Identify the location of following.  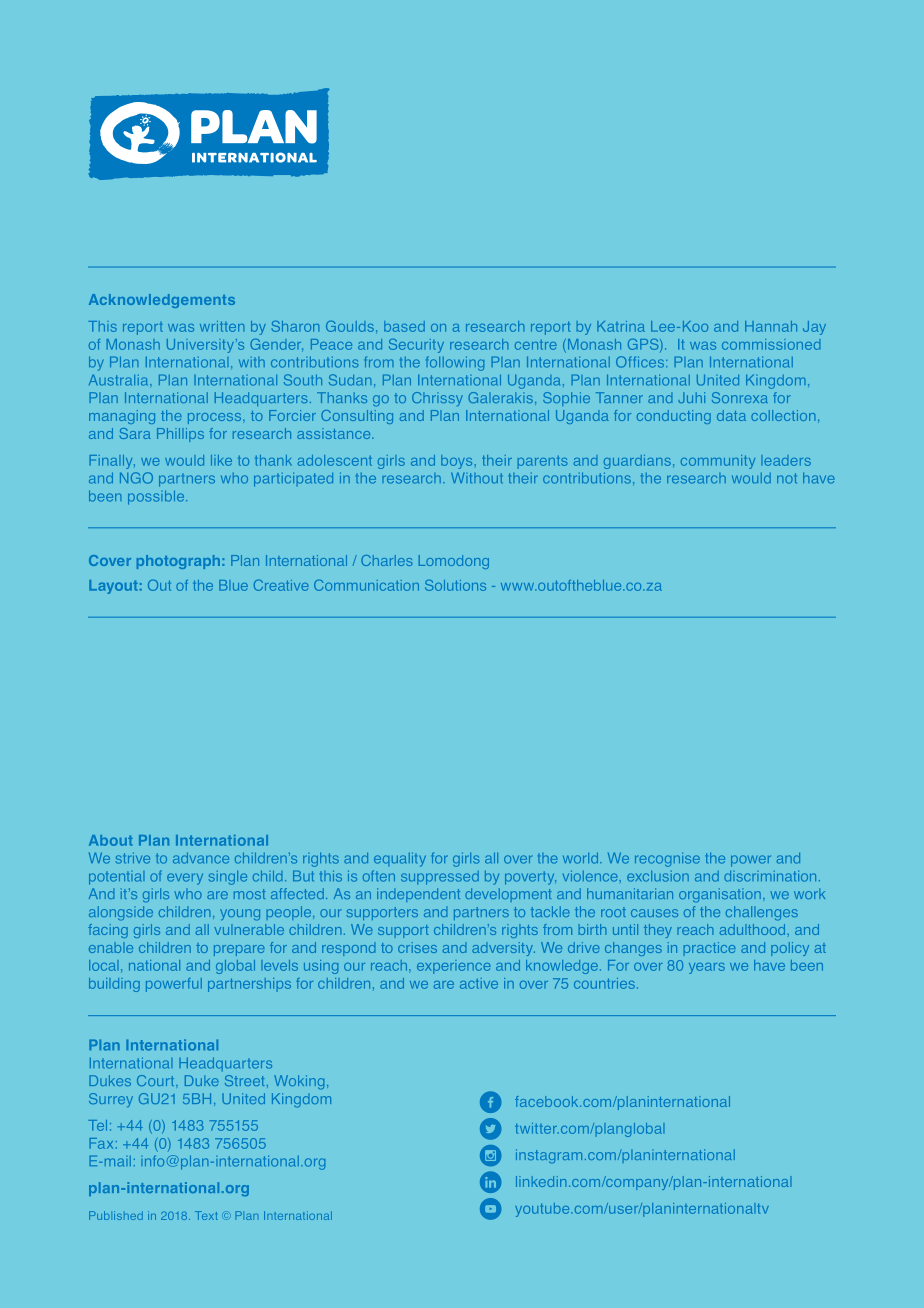
(455, 363).
